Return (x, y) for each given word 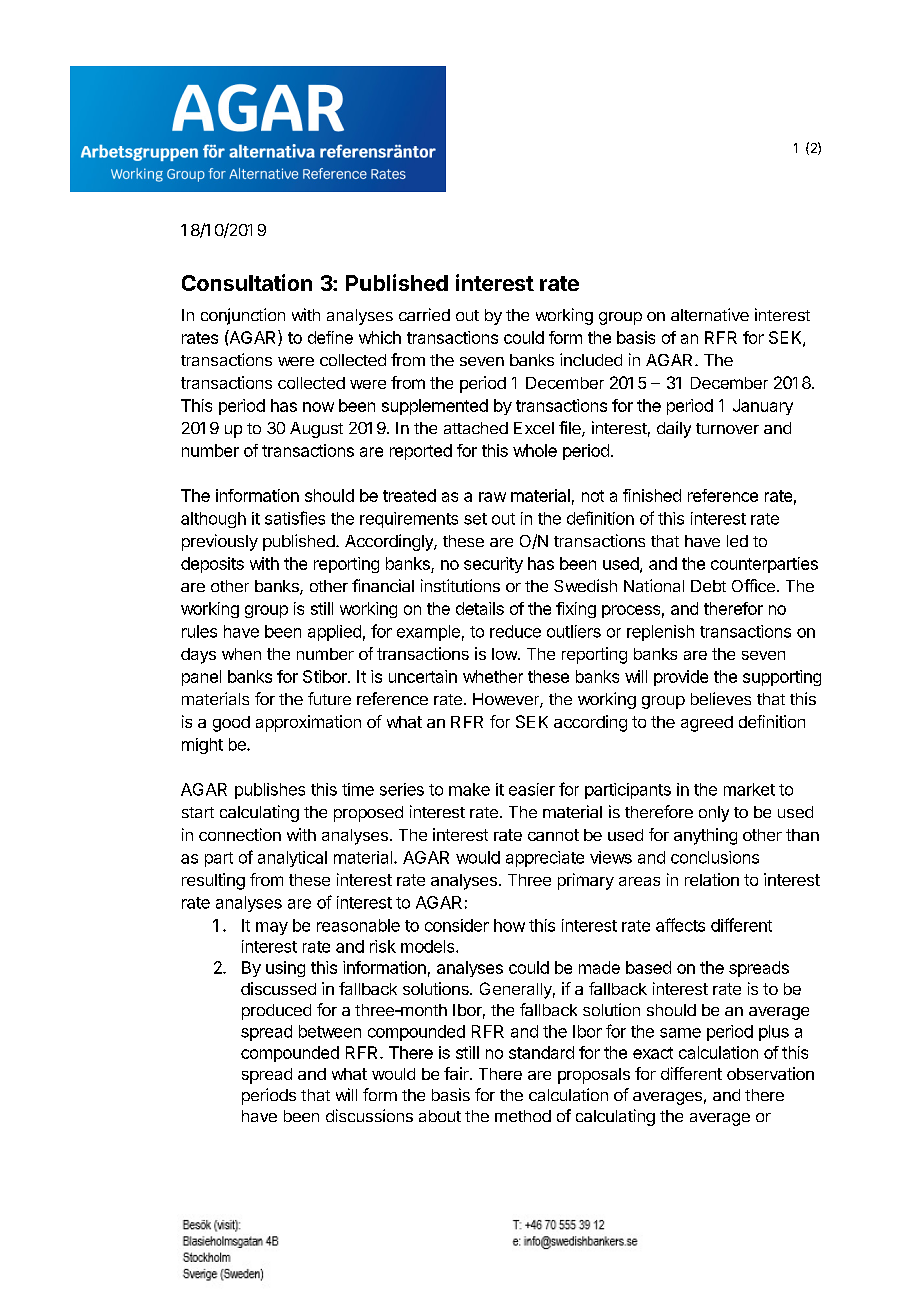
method (523, 1116)
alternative (710, 314)
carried (424, 314)
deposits (212, 565)
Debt (708, 586)
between (330, 1031)
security (493, 565)
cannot (553, 835)
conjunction (243, 316)
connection (240, 834)
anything (705, 836)
